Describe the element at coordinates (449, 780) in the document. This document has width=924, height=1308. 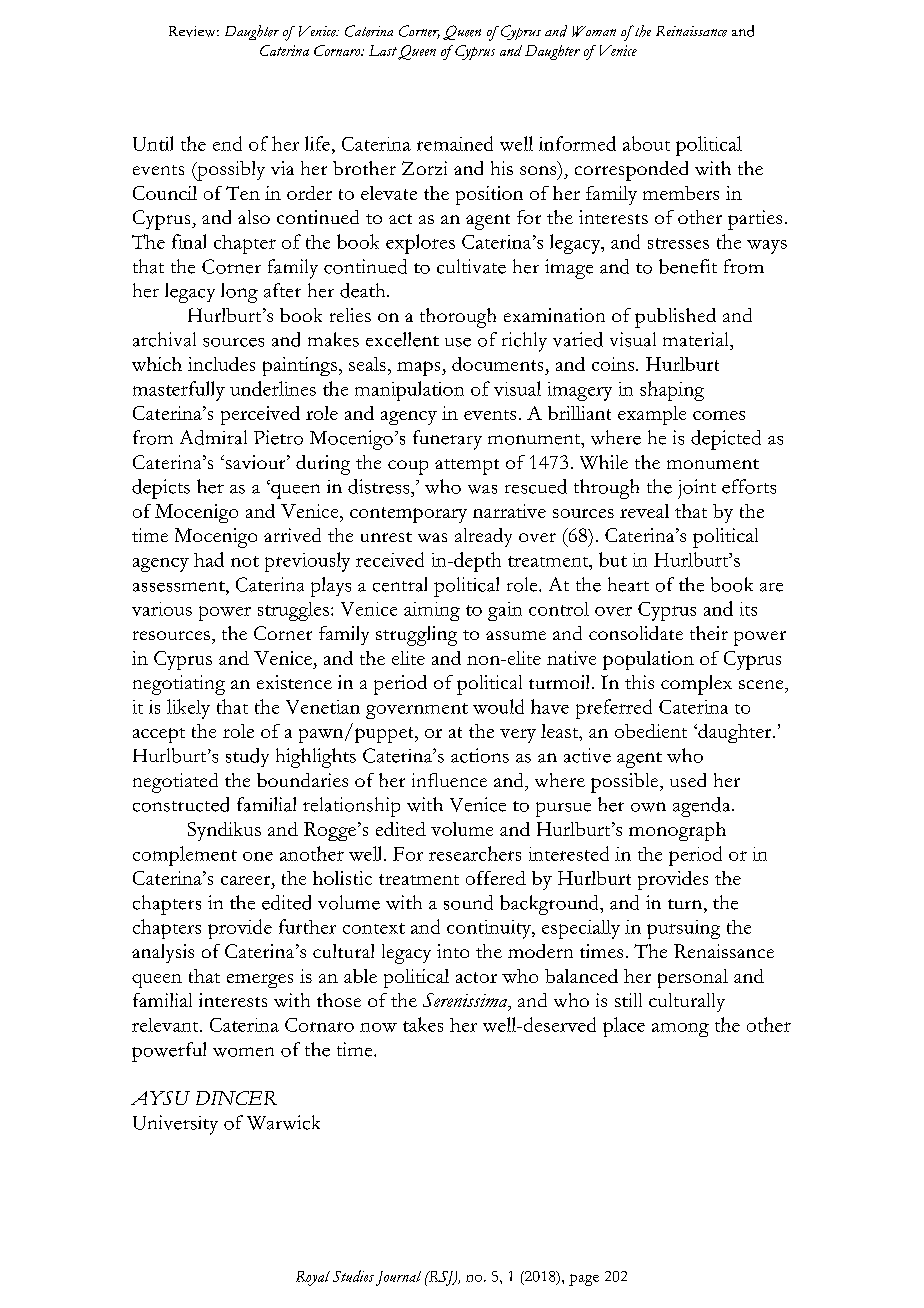
I see `influence` at that location.
